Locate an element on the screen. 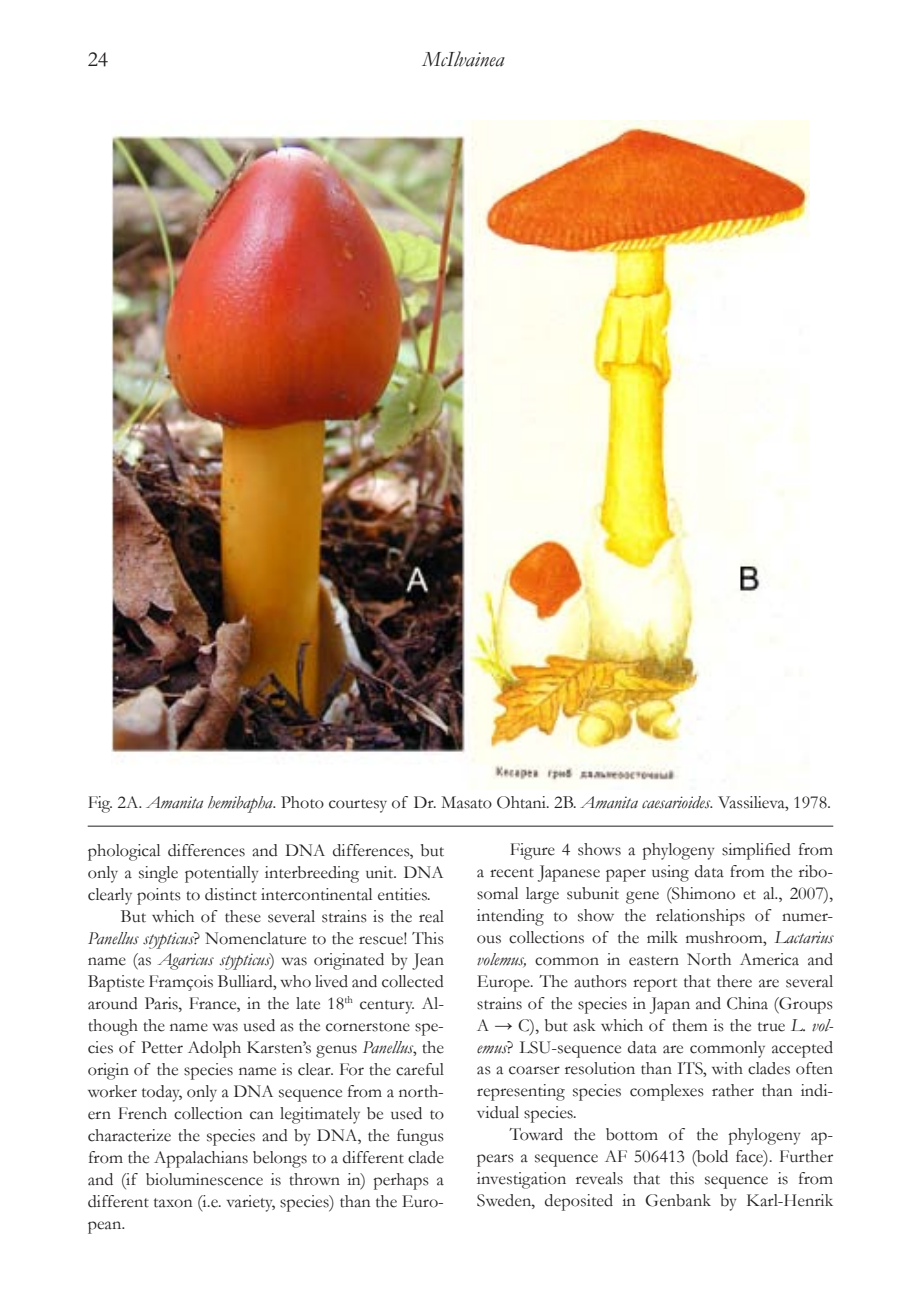 Image resolution: width=921 pixels, height=1316 pixels. investigation is located at coordinates (521, 1180).
